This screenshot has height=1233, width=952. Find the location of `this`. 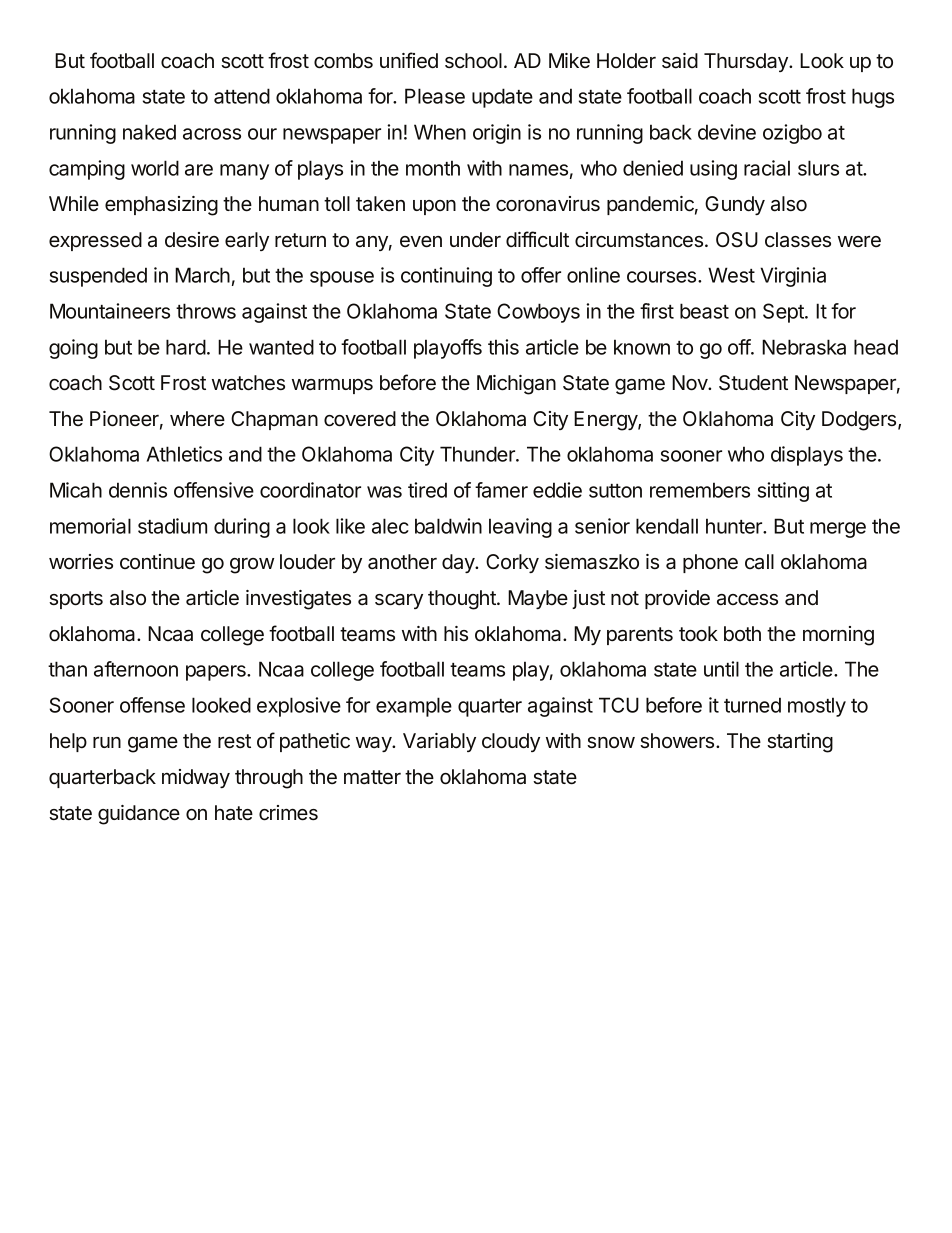

this is located at coordinates (503, 347).
